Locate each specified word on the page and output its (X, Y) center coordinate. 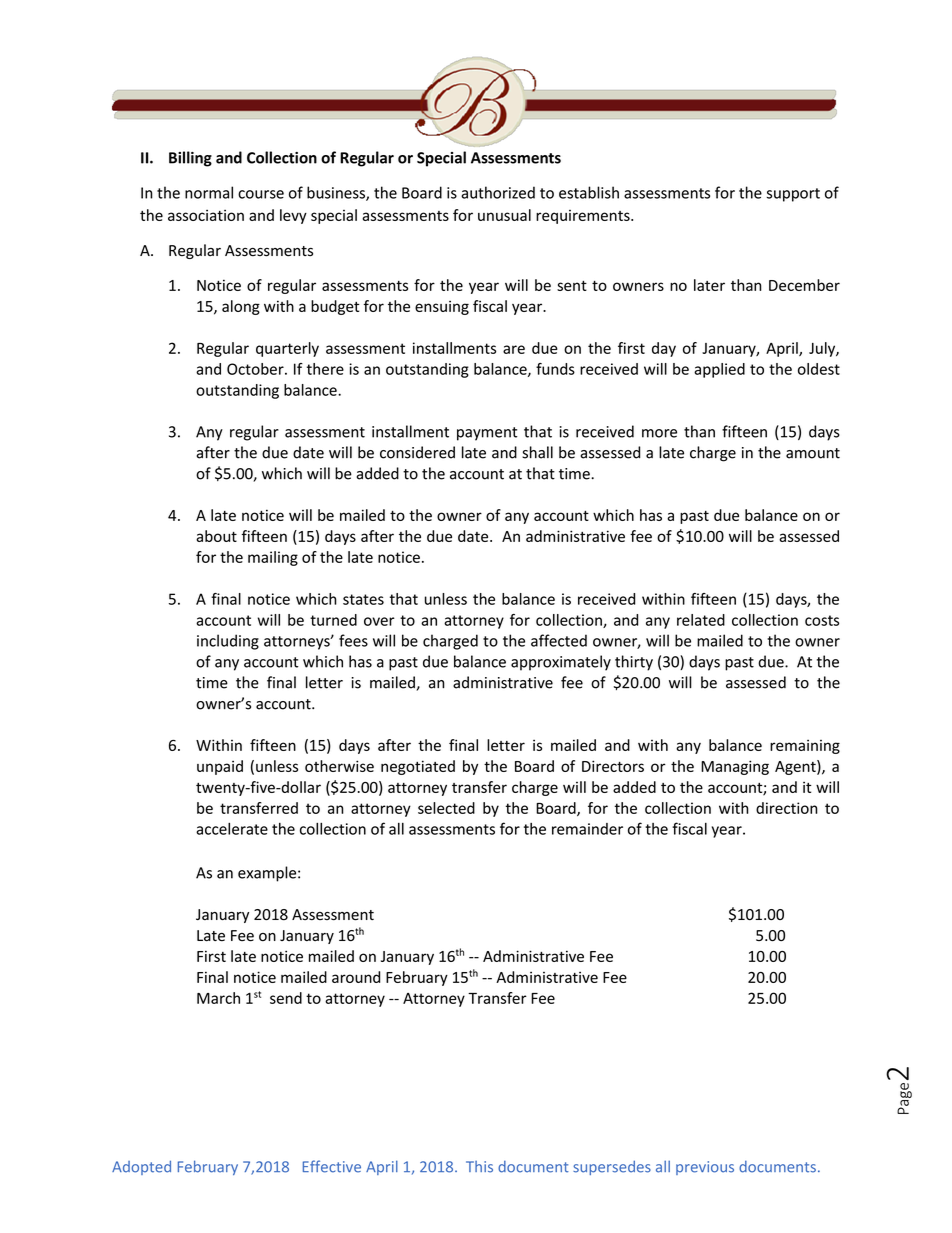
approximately (561, 663)
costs (822, 620)
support (793, 195)
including (228, 642)
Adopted (141, 1167)
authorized (498, 192)
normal (209, 192)
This (479, 1167)
